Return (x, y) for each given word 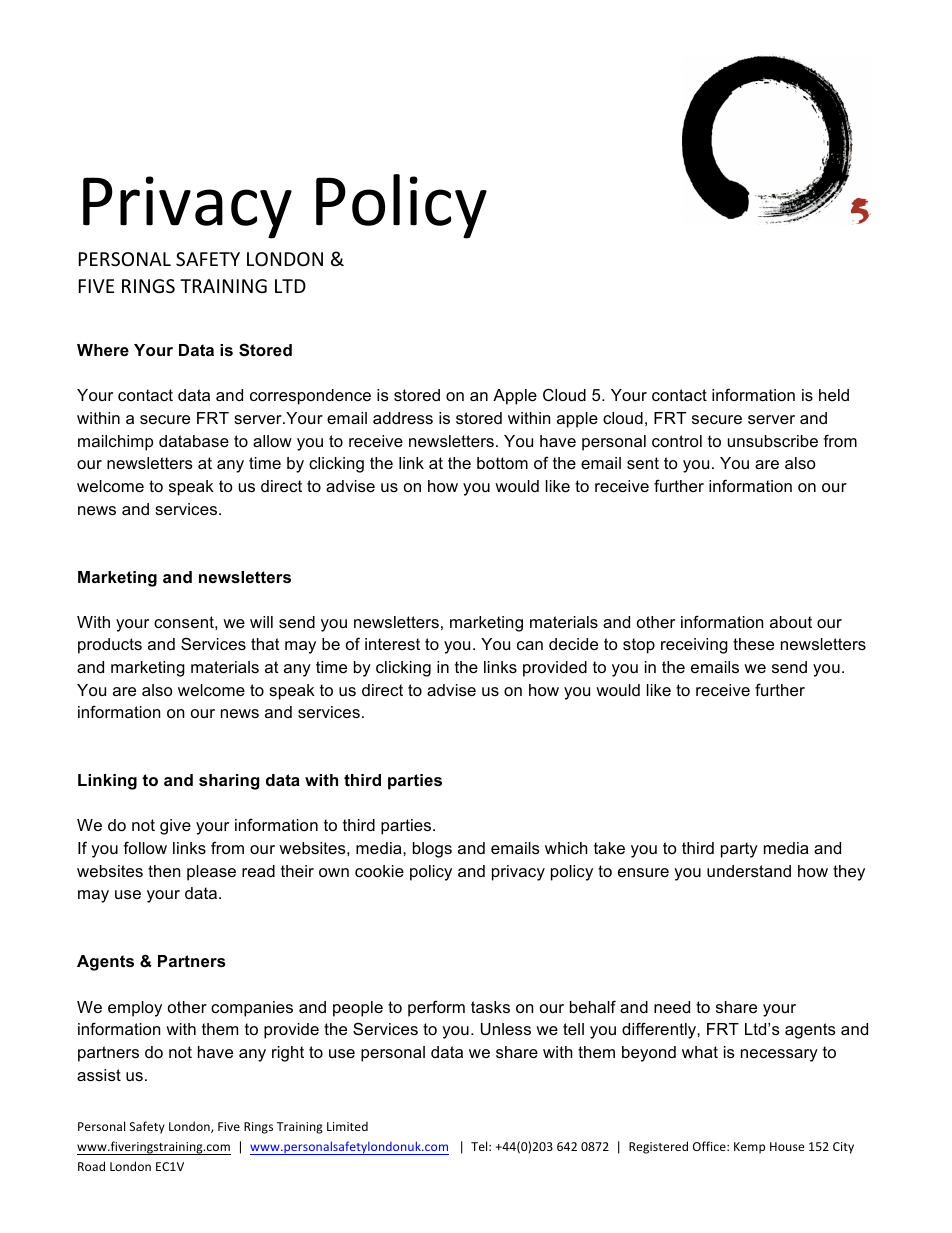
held (834, 395)
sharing (229, 782)
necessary (779, 1055)
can (530, 645)
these (753, 644)
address (403, 418)
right (288, 1054)
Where (103, 350)
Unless (506, 1029)
